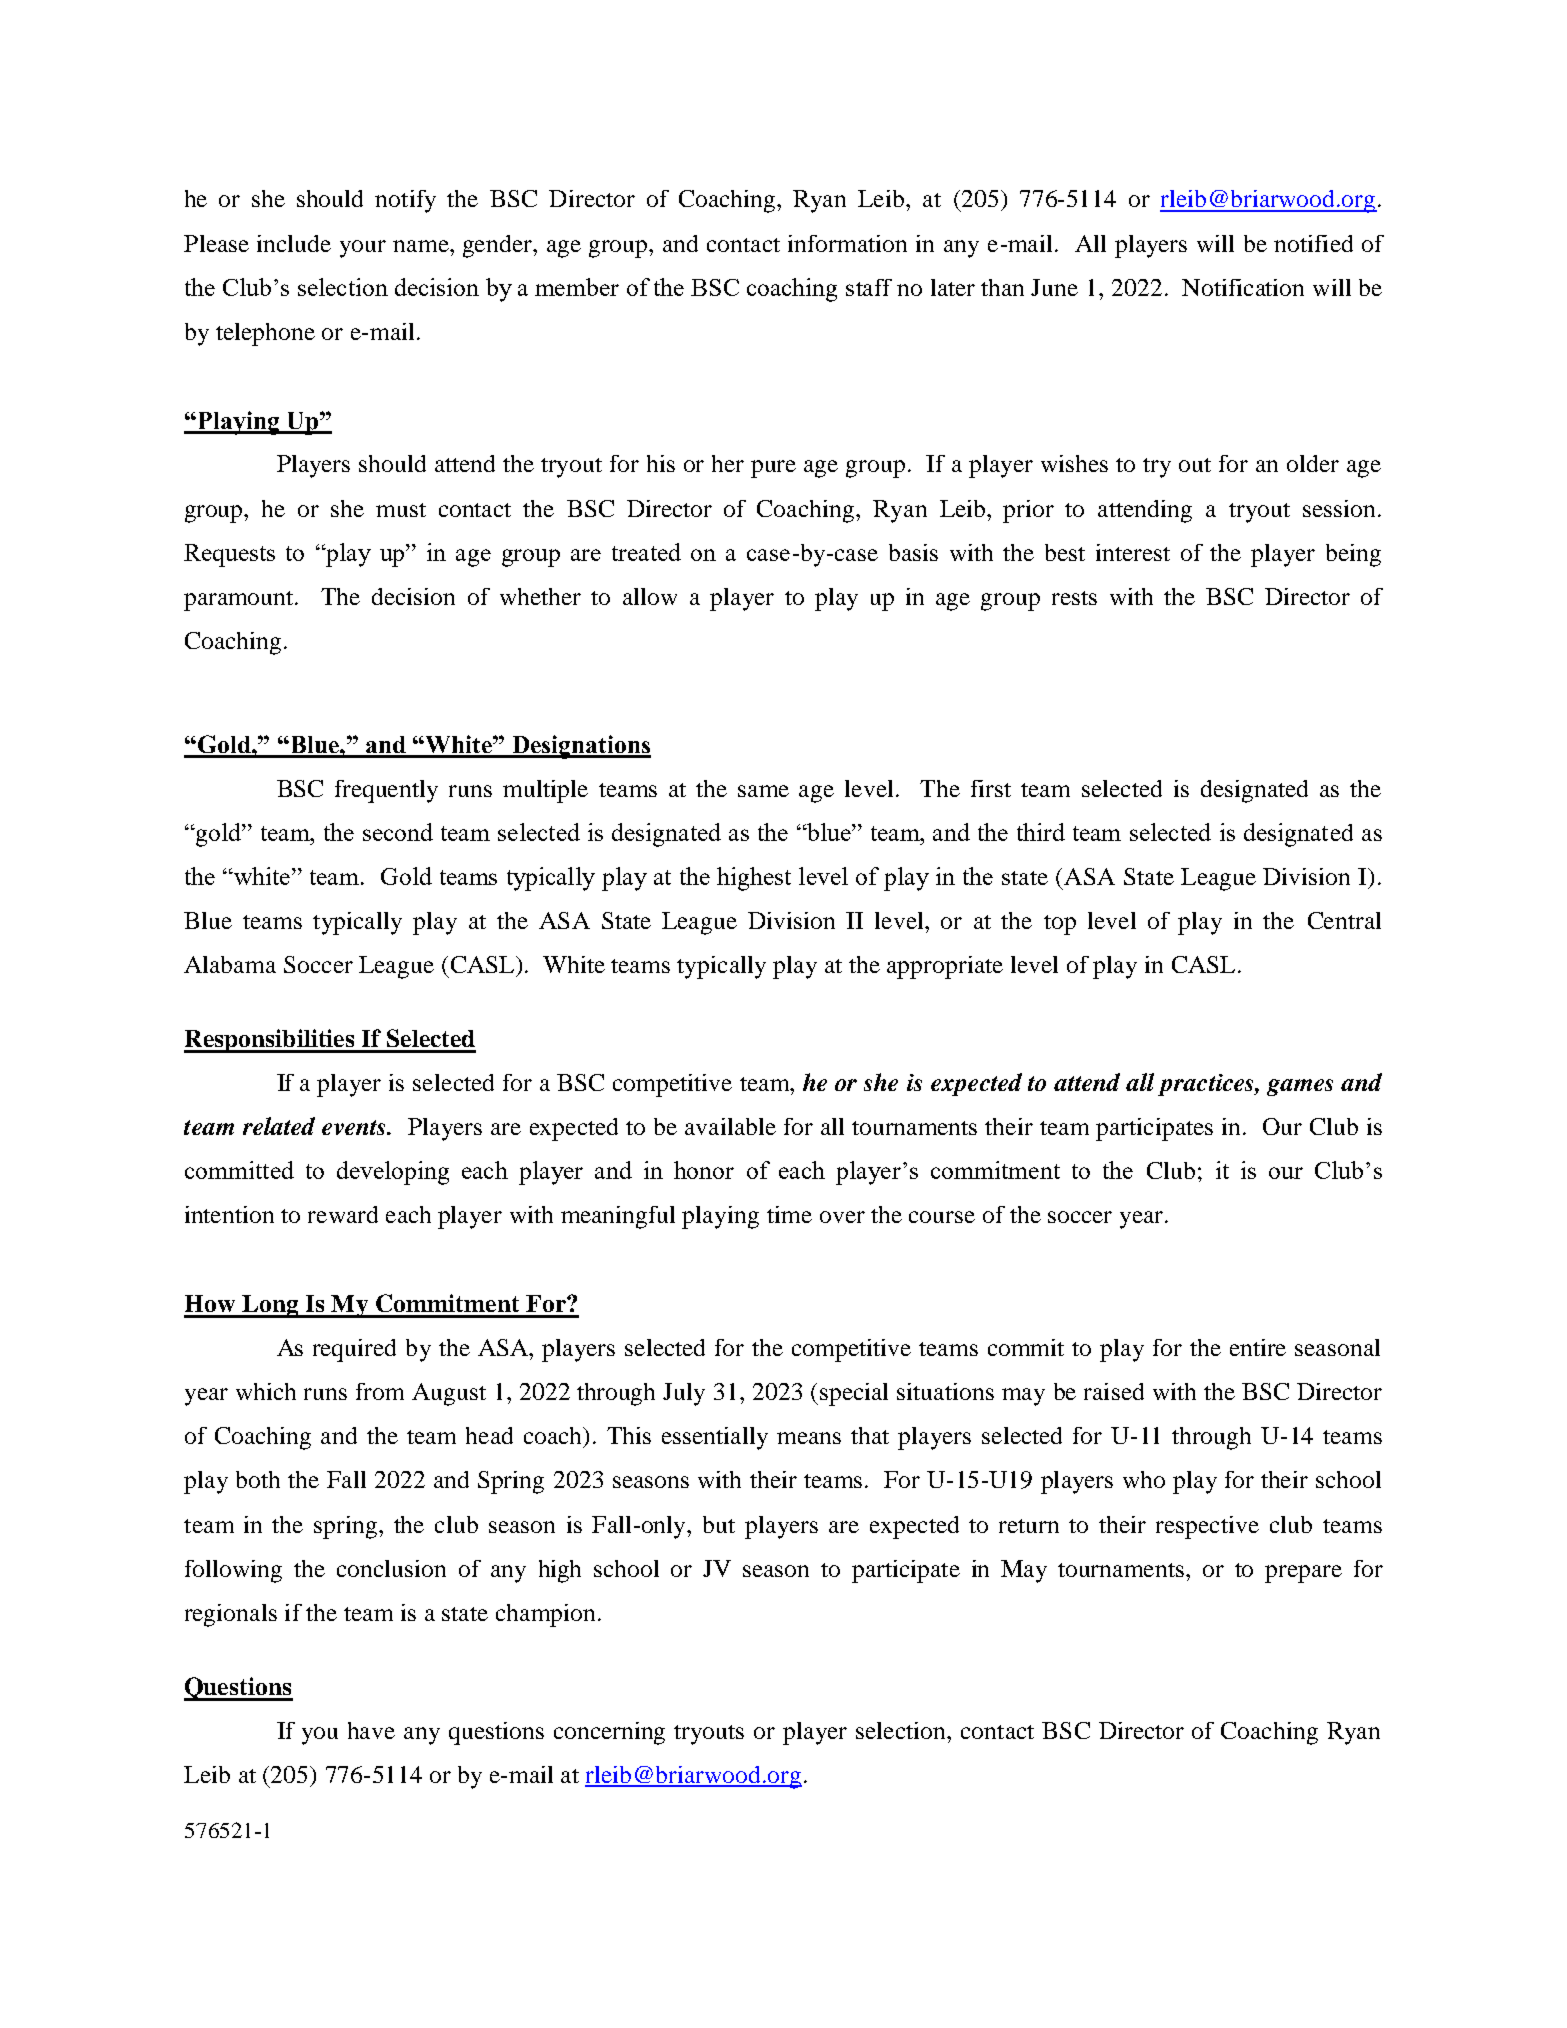 Image resolution: width=1567 pixels, height=2028 pixels. What do you see at coordinates (1300, 1087) in the screenshot?
I see `games` at bounding box center [1300, 1087].
